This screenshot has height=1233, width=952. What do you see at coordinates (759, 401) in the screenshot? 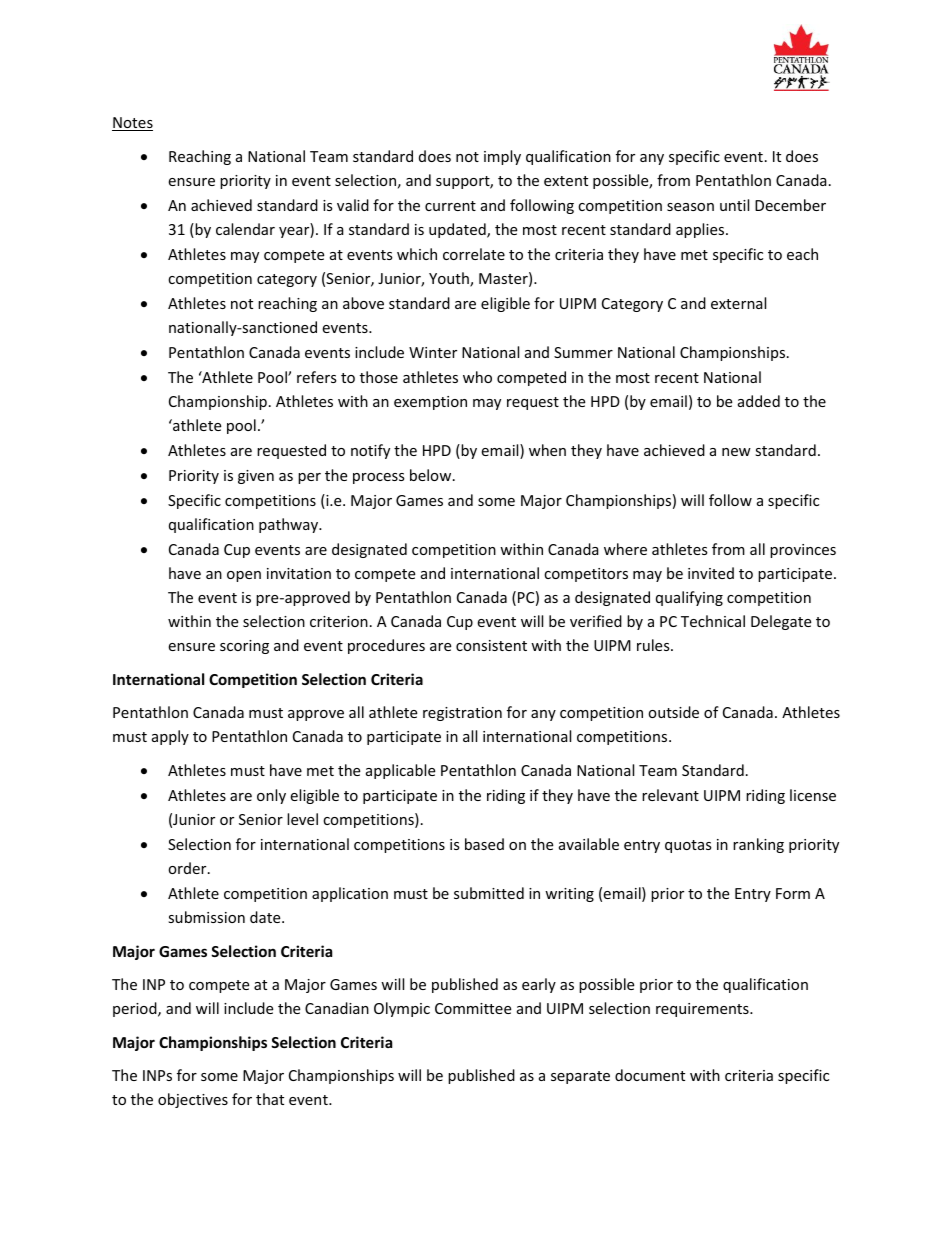
I see `added` at bounding box center [759, 401].
